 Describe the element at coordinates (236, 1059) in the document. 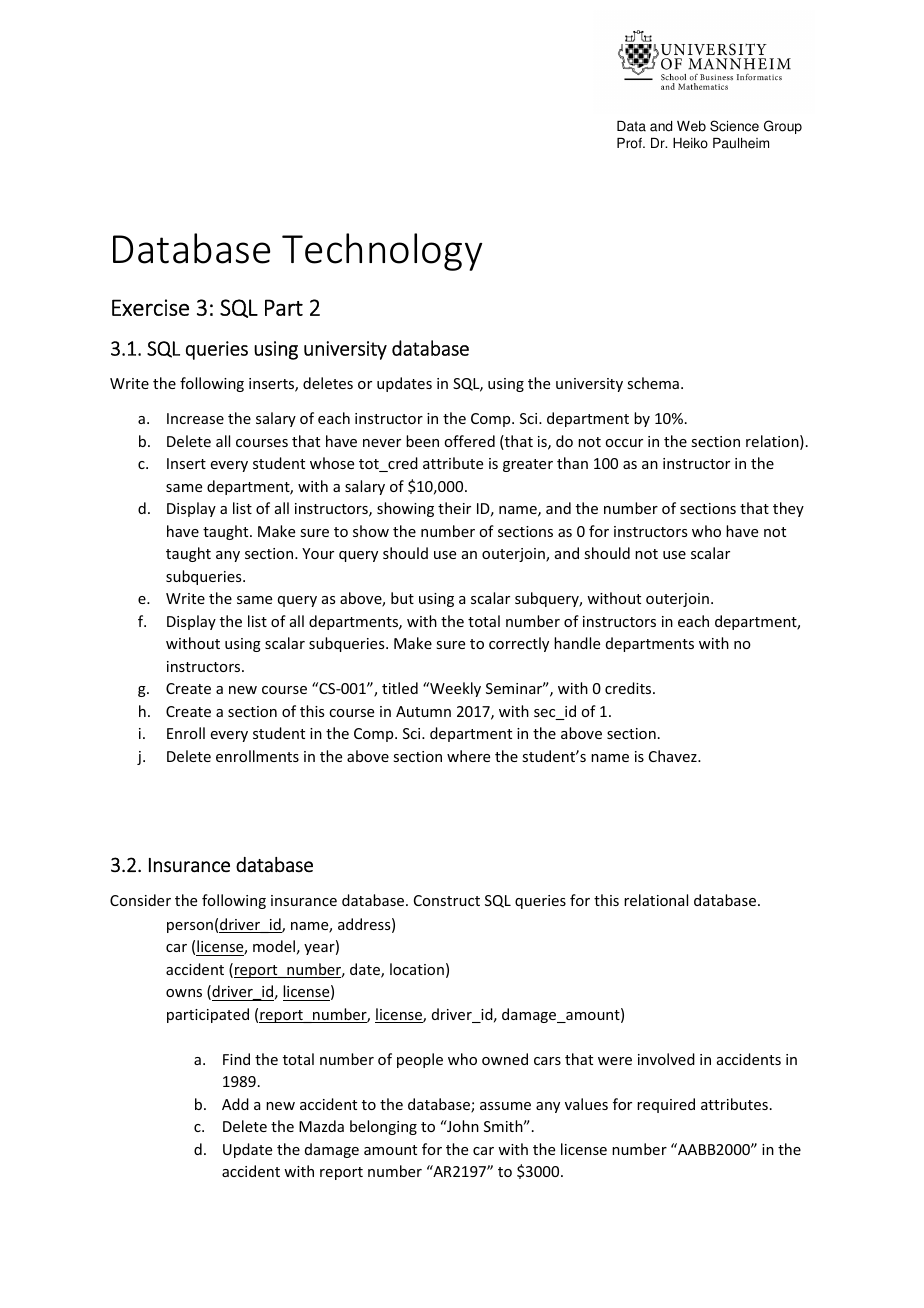

I see `Find` at that location.
